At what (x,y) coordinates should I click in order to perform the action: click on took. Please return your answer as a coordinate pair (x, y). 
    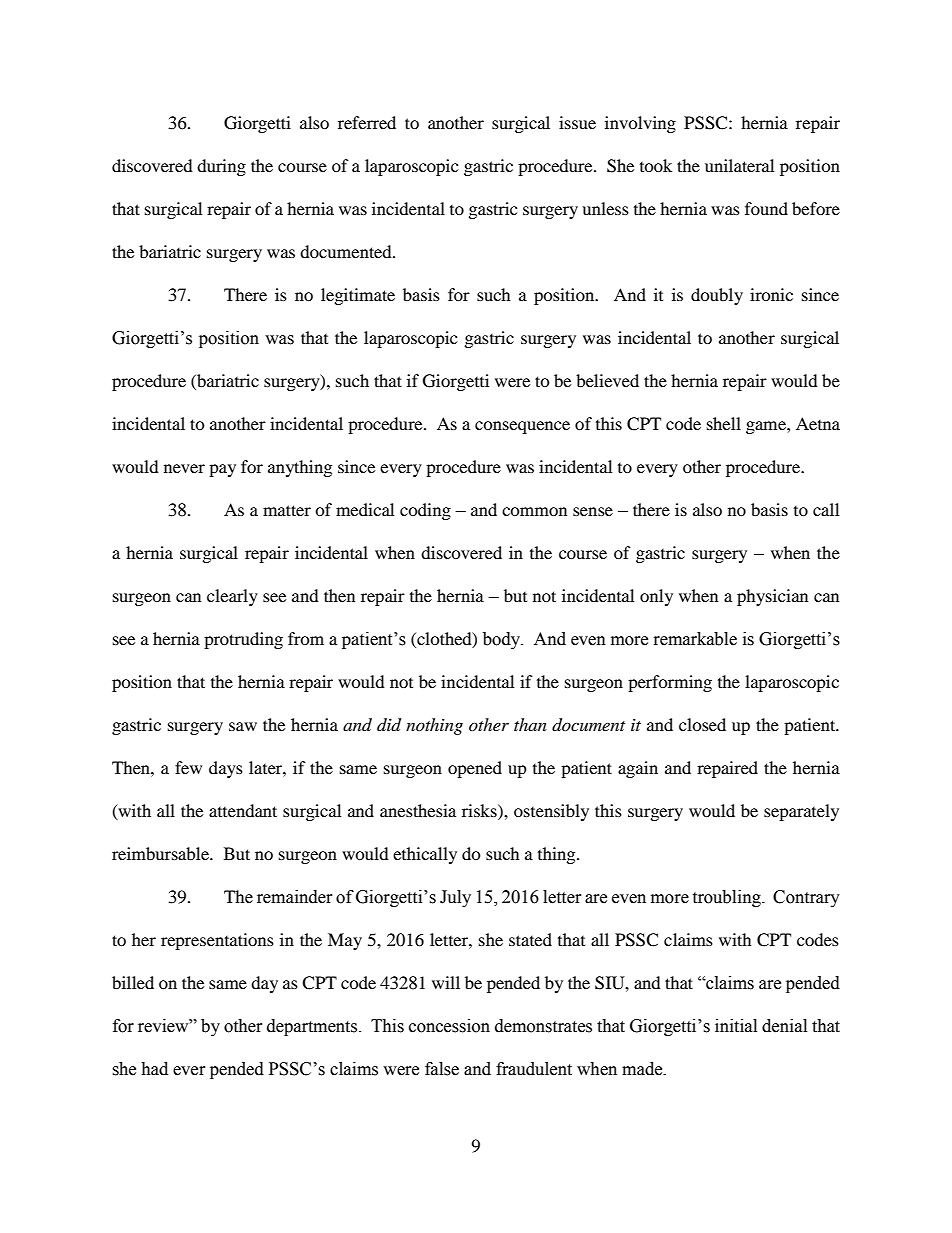
    Looking at the image, I should click on (656, 165).
